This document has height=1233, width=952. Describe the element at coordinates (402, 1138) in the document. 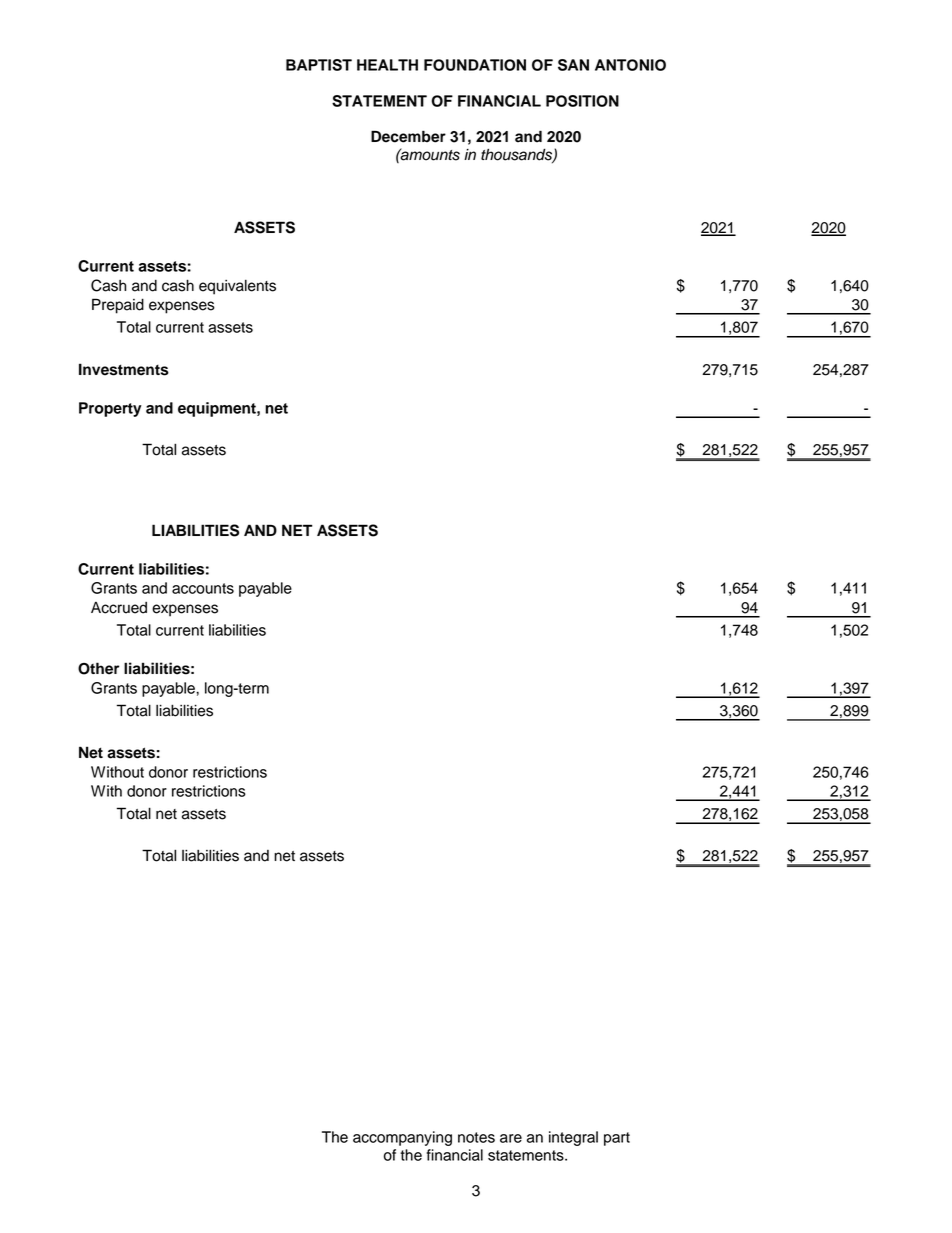

I see `accompanying` at that location.
